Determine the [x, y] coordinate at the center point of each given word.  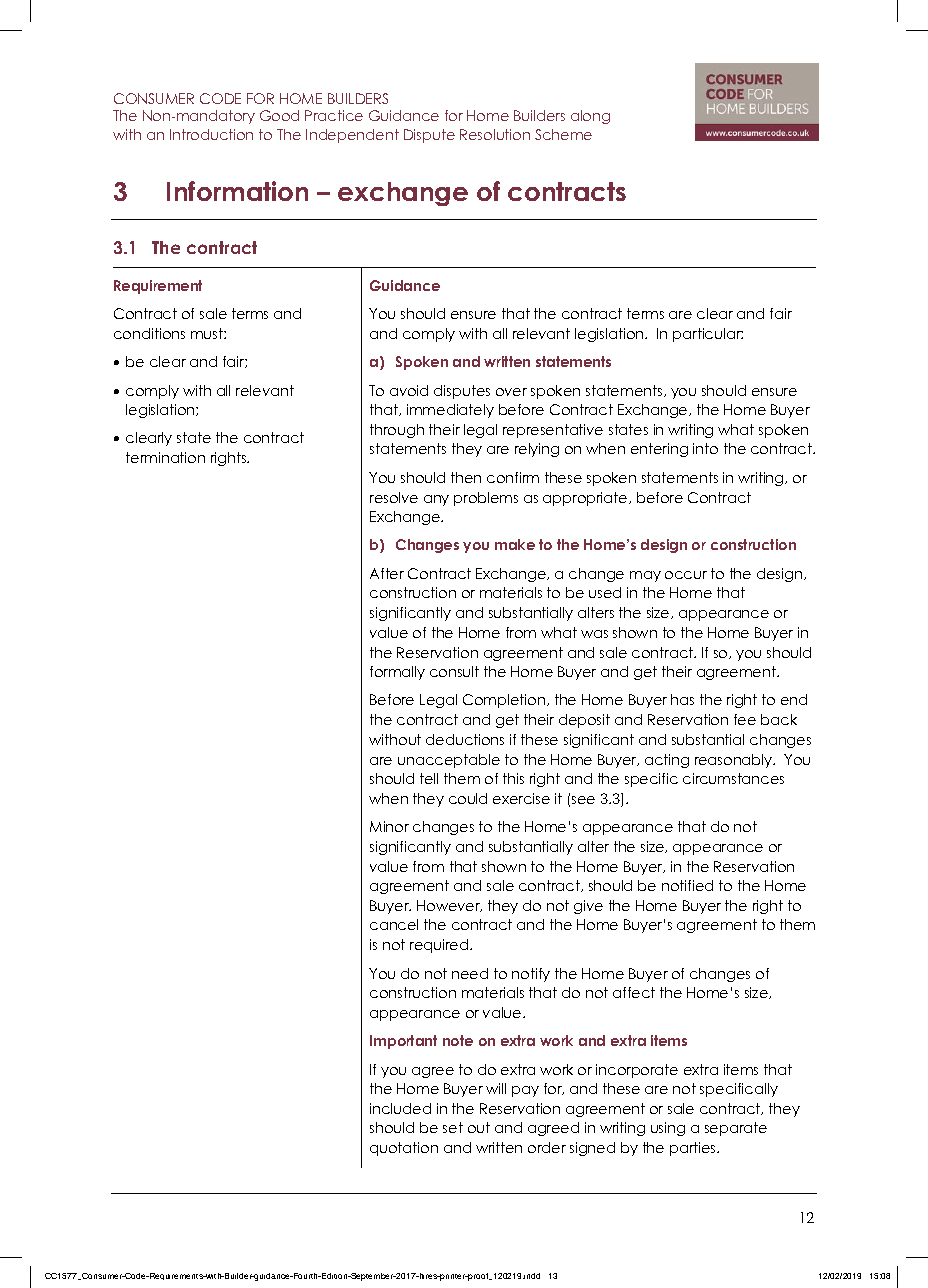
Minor [389, 826]
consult [454, 671]
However [449, 906]
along [590, 117]
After [387, 573]
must [208, 333]
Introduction [211, 134]
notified [687, 885]
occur [686, 575]
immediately [450, 411]
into [705, 448]
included [400, 1108]
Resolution [495, 134]
